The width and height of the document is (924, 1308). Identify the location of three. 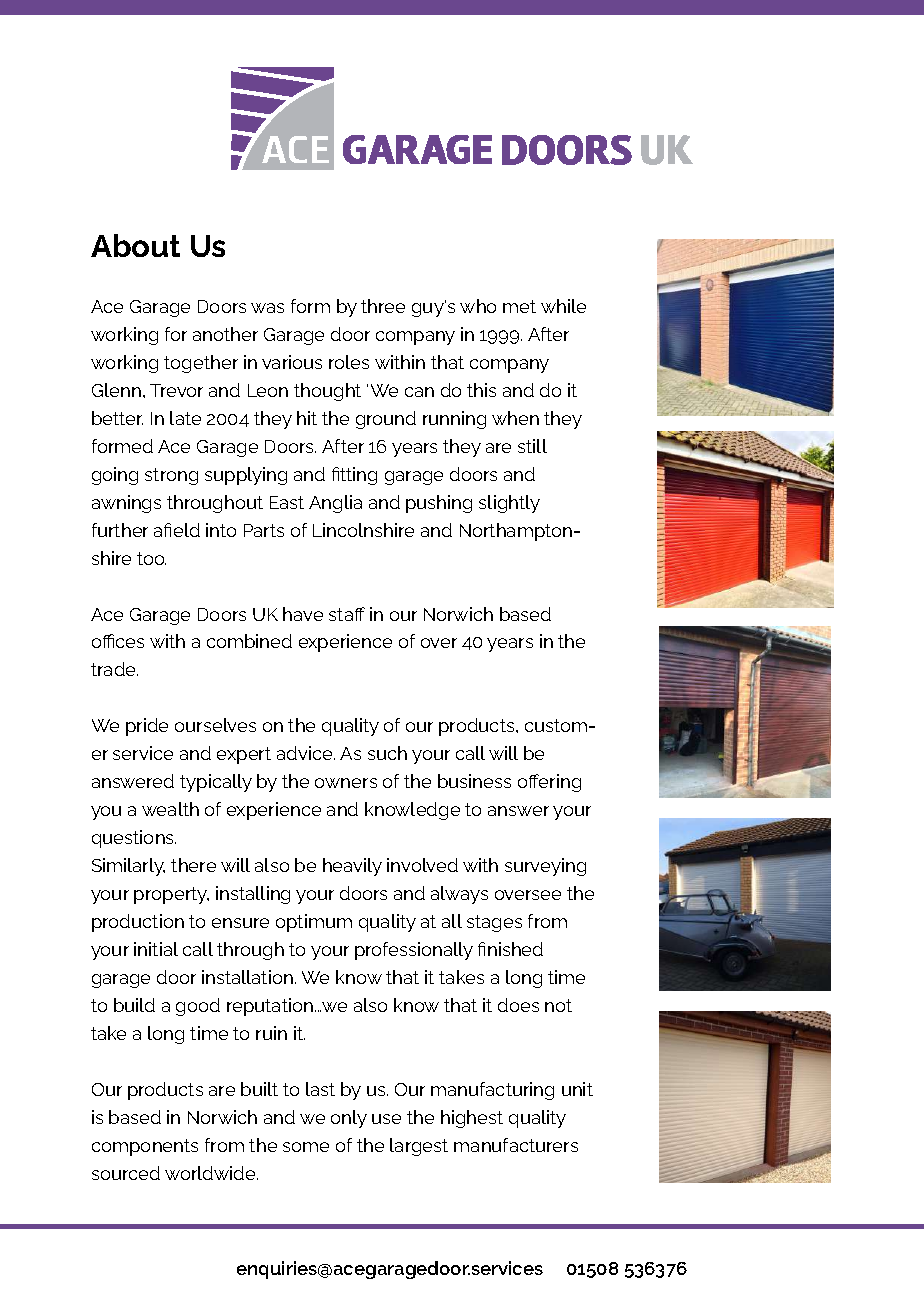
(383, 306).
